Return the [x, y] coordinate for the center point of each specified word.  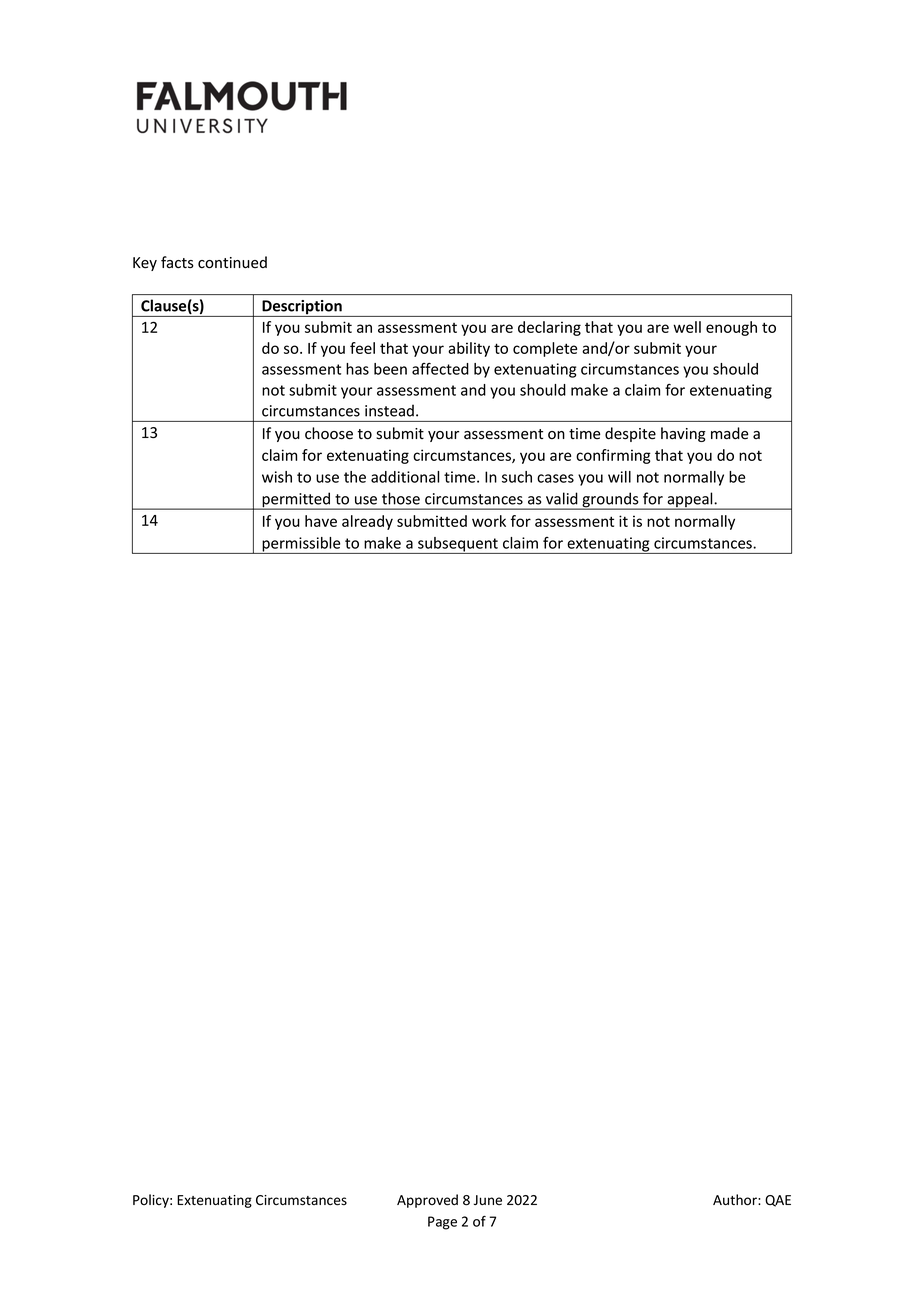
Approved [427, 1201]
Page [442, 1223]
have [321, 521]
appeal [690, 501]
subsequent [458, 545]
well [687, 327]
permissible [301, 545]
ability [469, 349]
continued [232, 262]
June [488, 1200]
